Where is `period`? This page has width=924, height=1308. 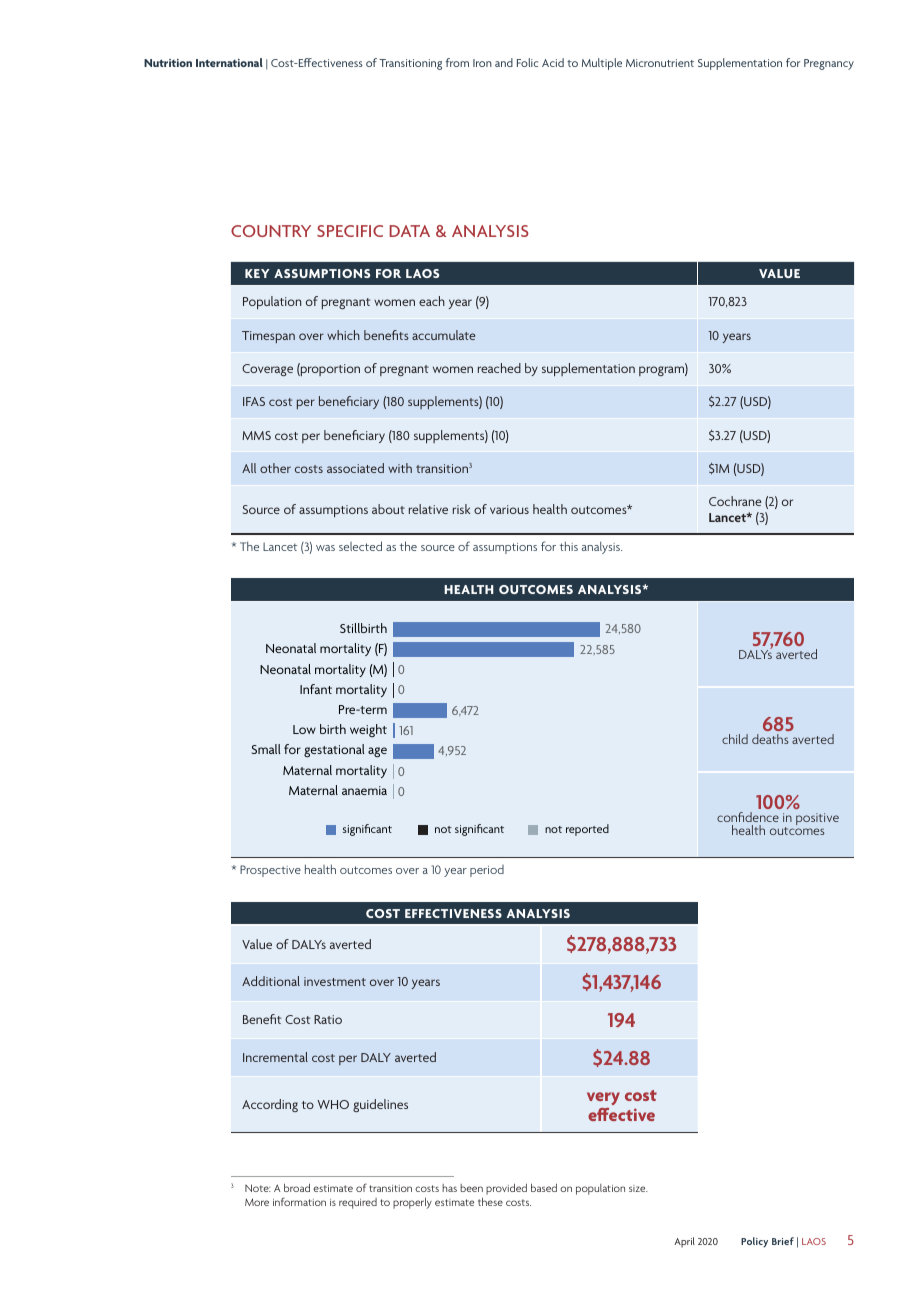
period is located at coordinates (487, 871).
